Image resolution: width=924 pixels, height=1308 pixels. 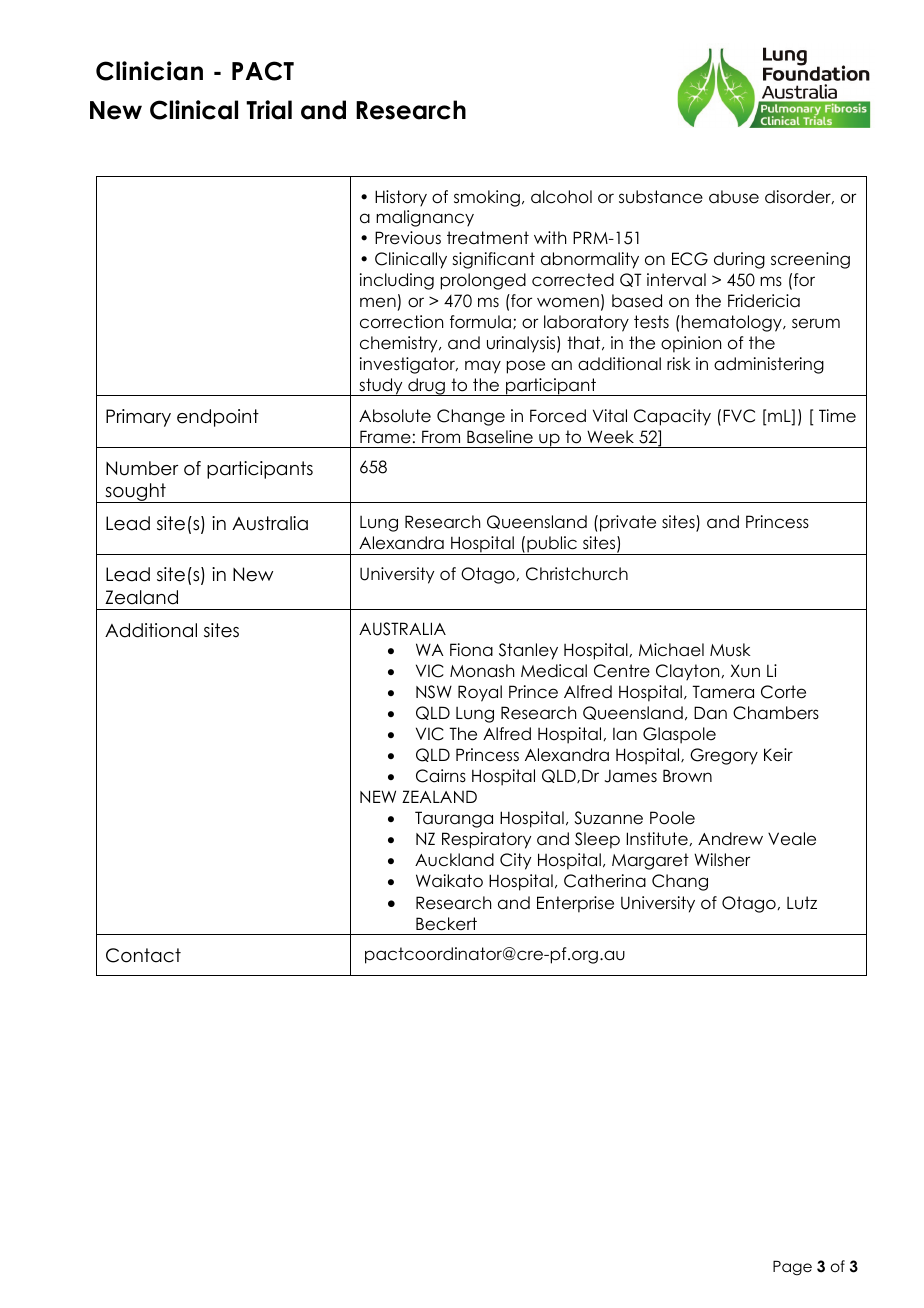 What do you see at coordinates (454, 860) in the page?
I see `Auckland` at bounding box center [454, 860].
